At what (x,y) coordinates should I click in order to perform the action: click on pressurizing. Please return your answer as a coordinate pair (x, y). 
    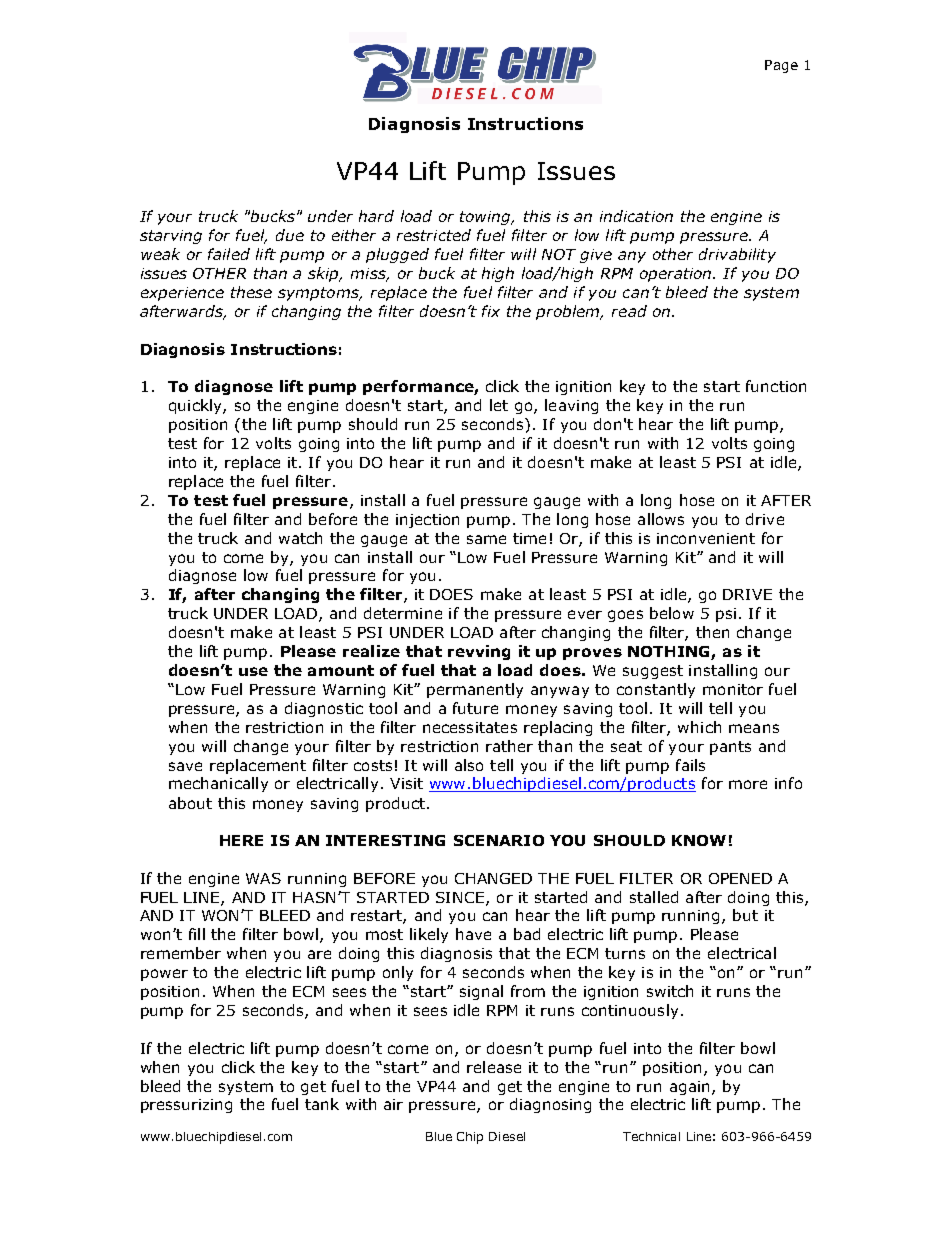
    Looking at the image, I should click on (186, 1106).
